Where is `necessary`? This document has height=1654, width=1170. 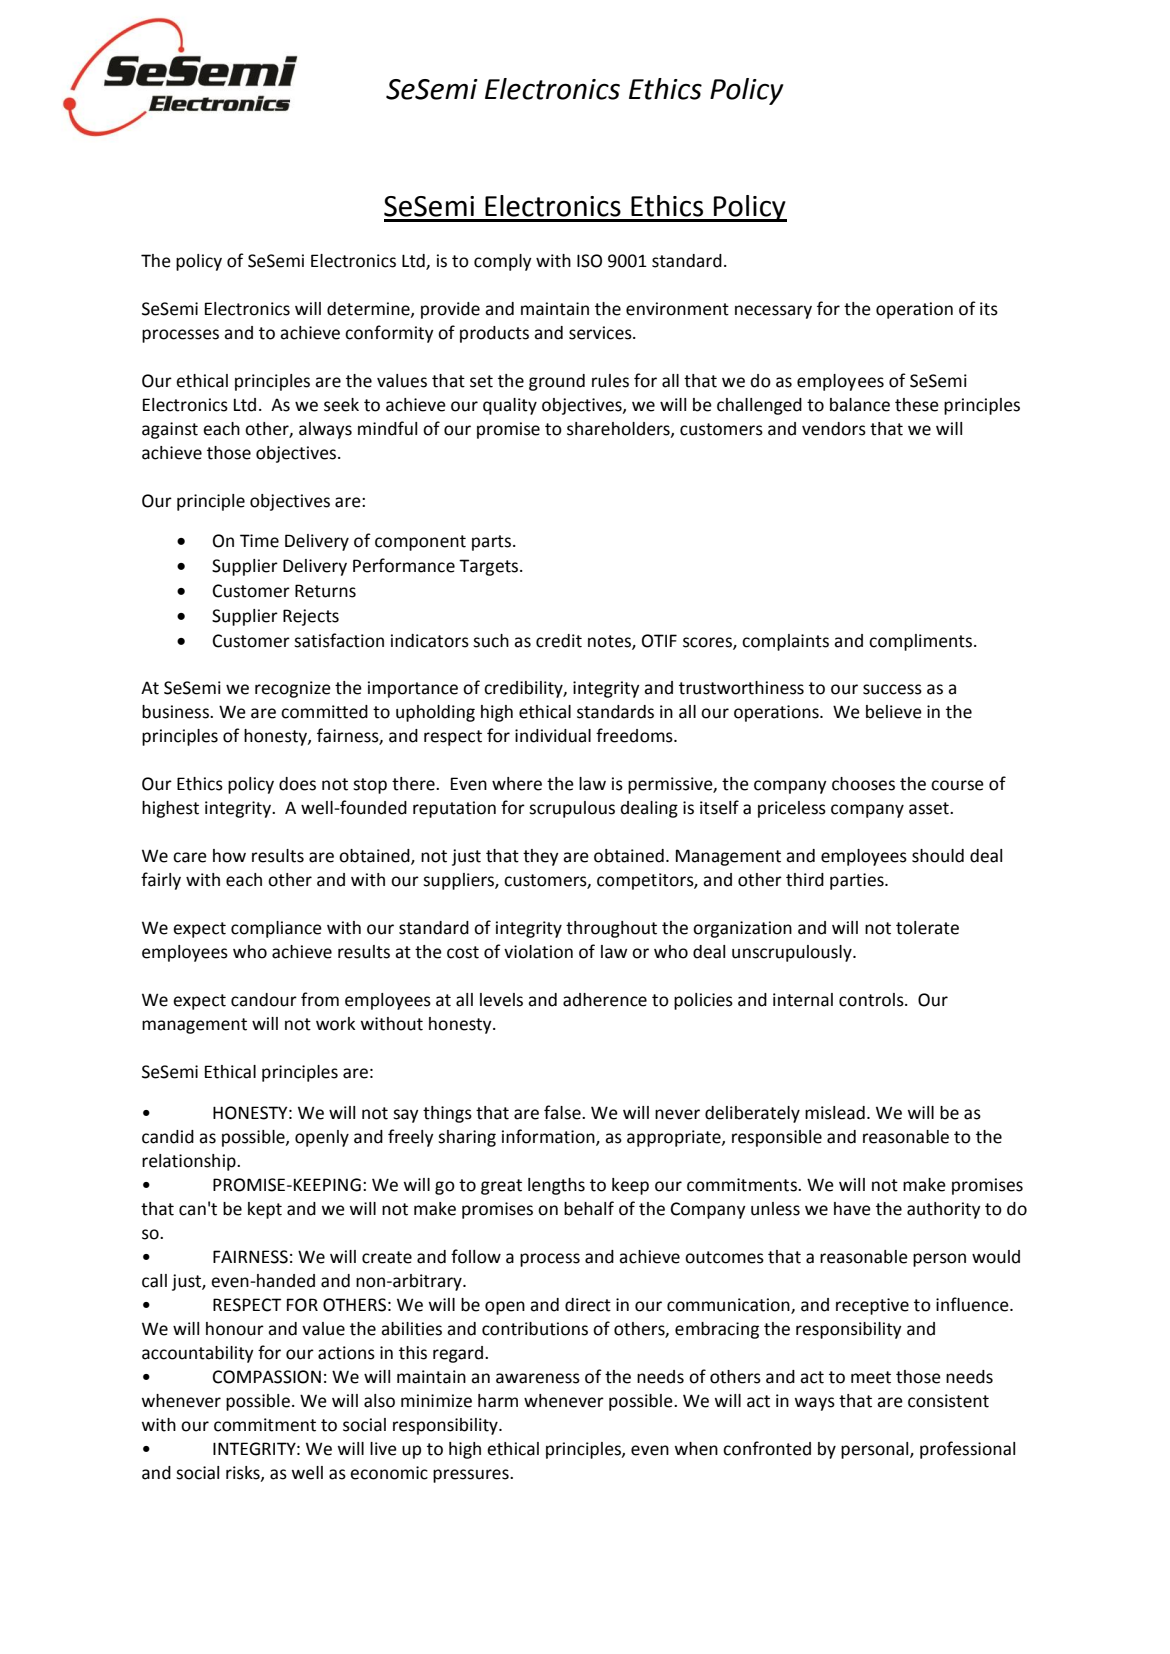
necessary is located at coordinates (773, 312).
